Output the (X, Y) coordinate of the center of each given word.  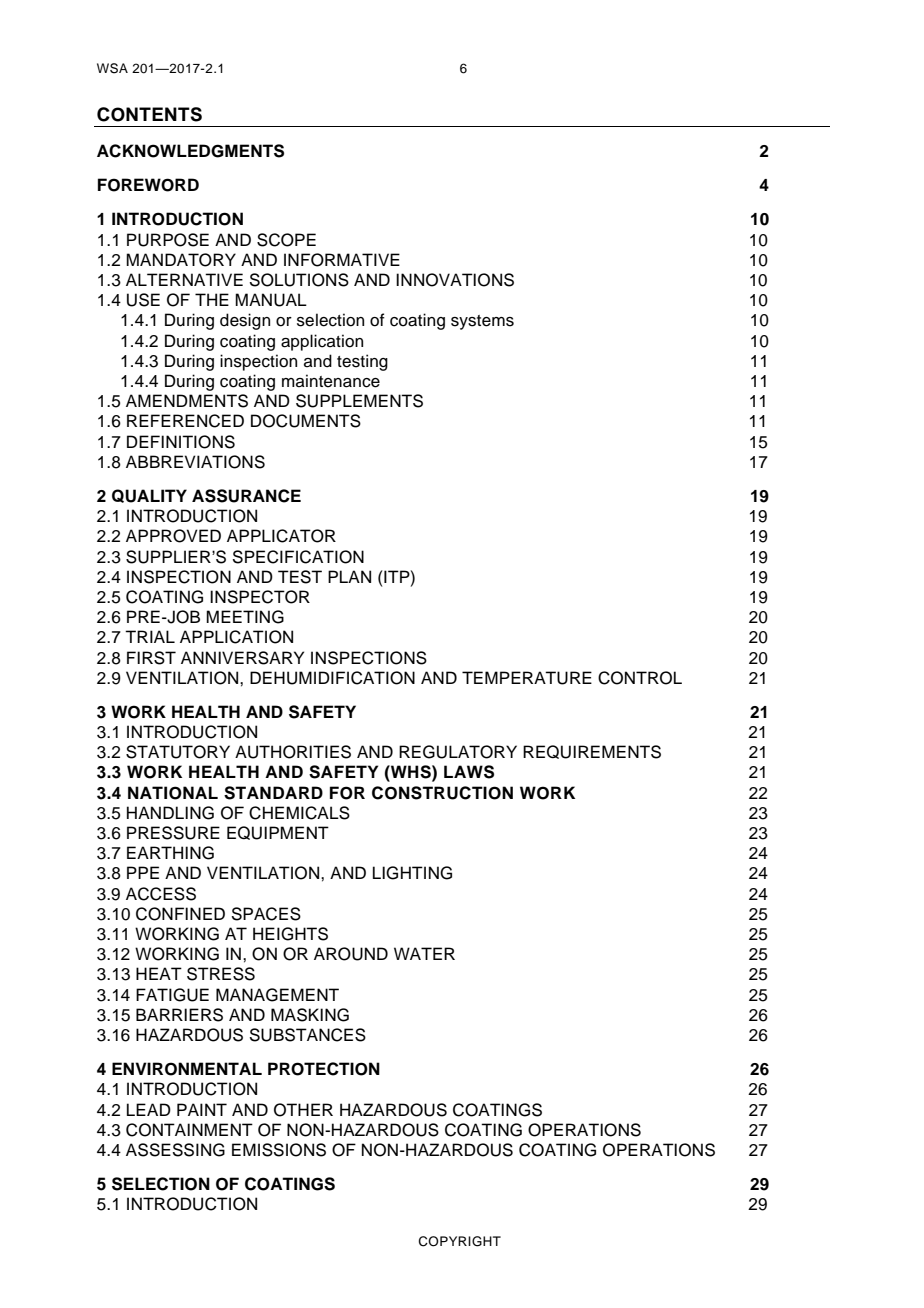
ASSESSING (175, 1150)
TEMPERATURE (527, 678)
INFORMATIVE (342, 260)
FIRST (151, 658)
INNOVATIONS (455, 280)
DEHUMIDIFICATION (332, 678)
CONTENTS (149, 114)
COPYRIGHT (459, 1241)
